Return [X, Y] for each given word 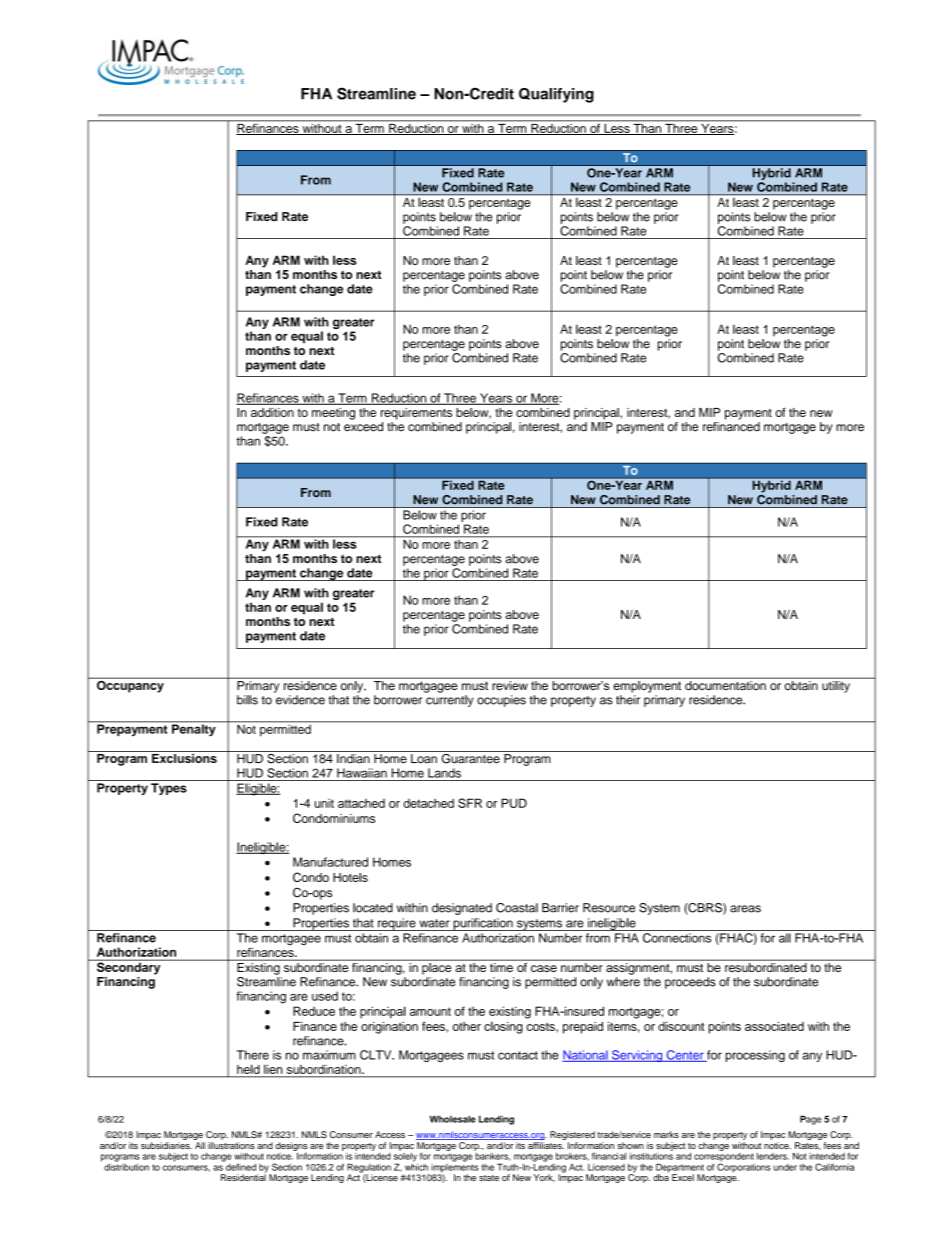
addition [272, 412]
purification [483, 924]
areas [745, 909]
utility [836, 687]
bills [247, 700]
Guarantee [470, 757]
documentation [725, 685]
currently [450, 701]
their [628, 700]
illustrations [231, 1145]
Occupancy [130, 685]
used [325, 996]
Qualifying [556, 95]
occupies [501, 701]
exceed [363, 427]
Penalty [194, 729]
